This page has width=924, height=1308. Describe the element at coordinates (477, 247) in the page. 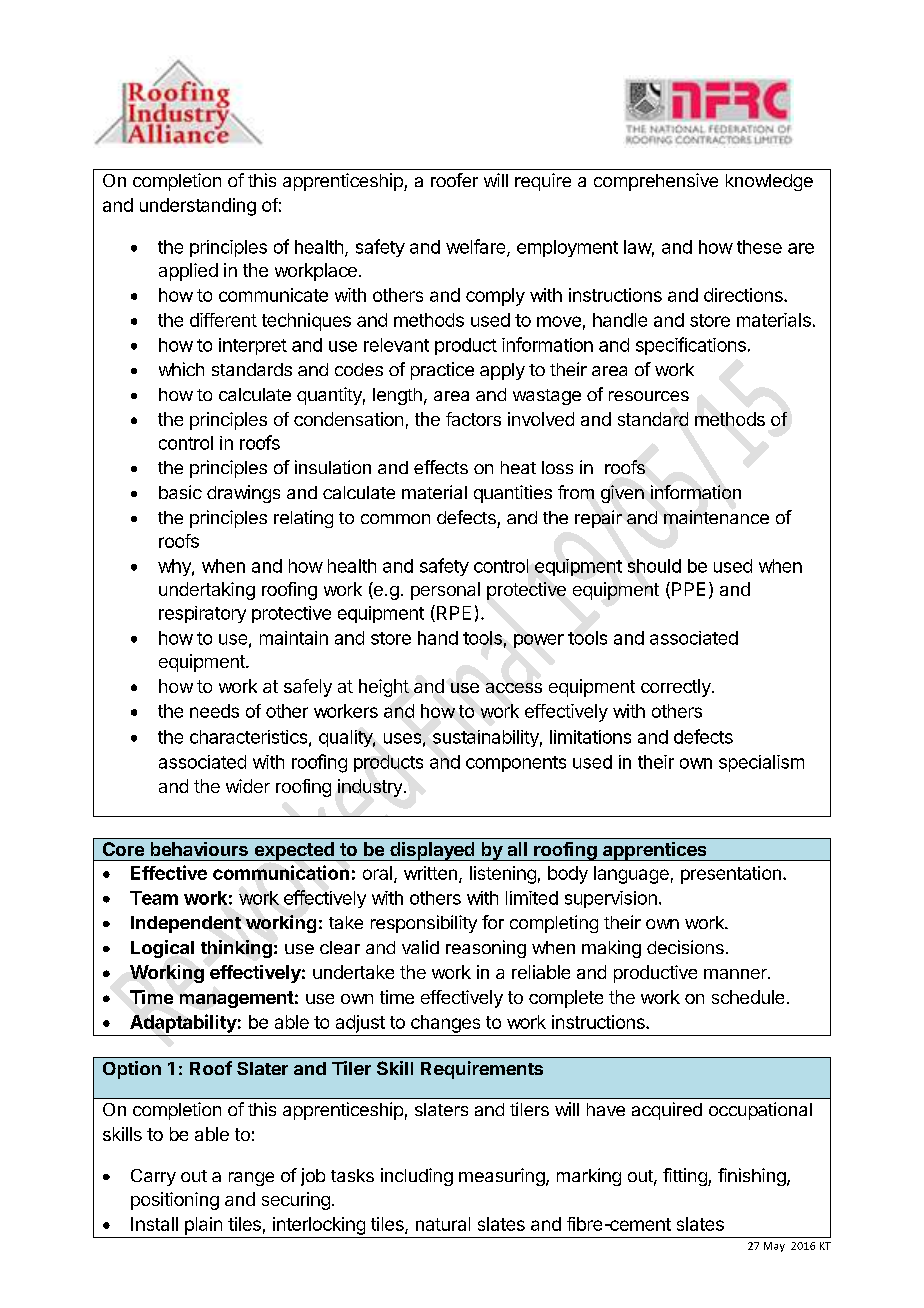

I see `welfare` at that location.
